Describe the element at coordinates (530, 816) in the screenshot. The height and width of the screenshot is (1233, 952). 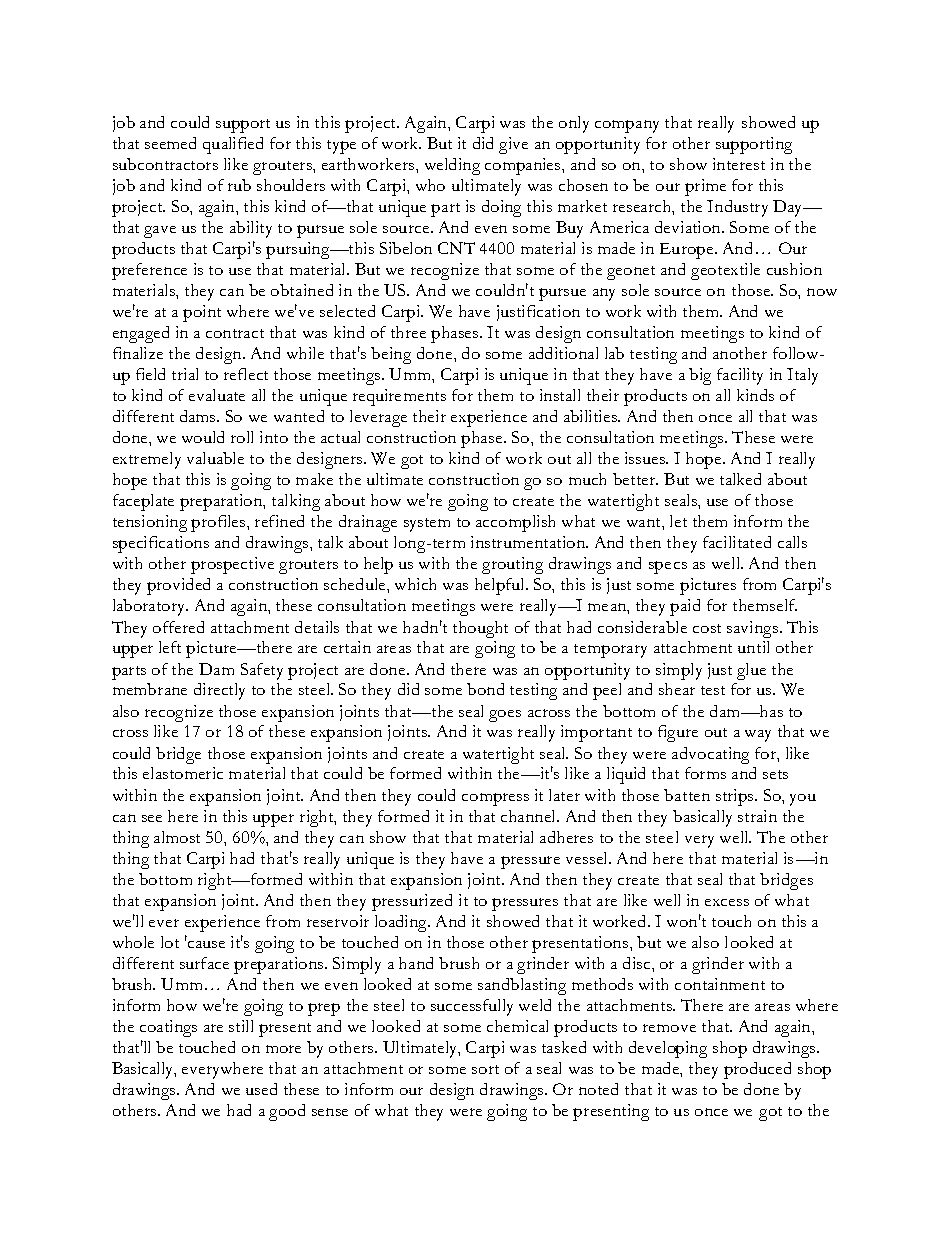
I see `channel` at that location.
